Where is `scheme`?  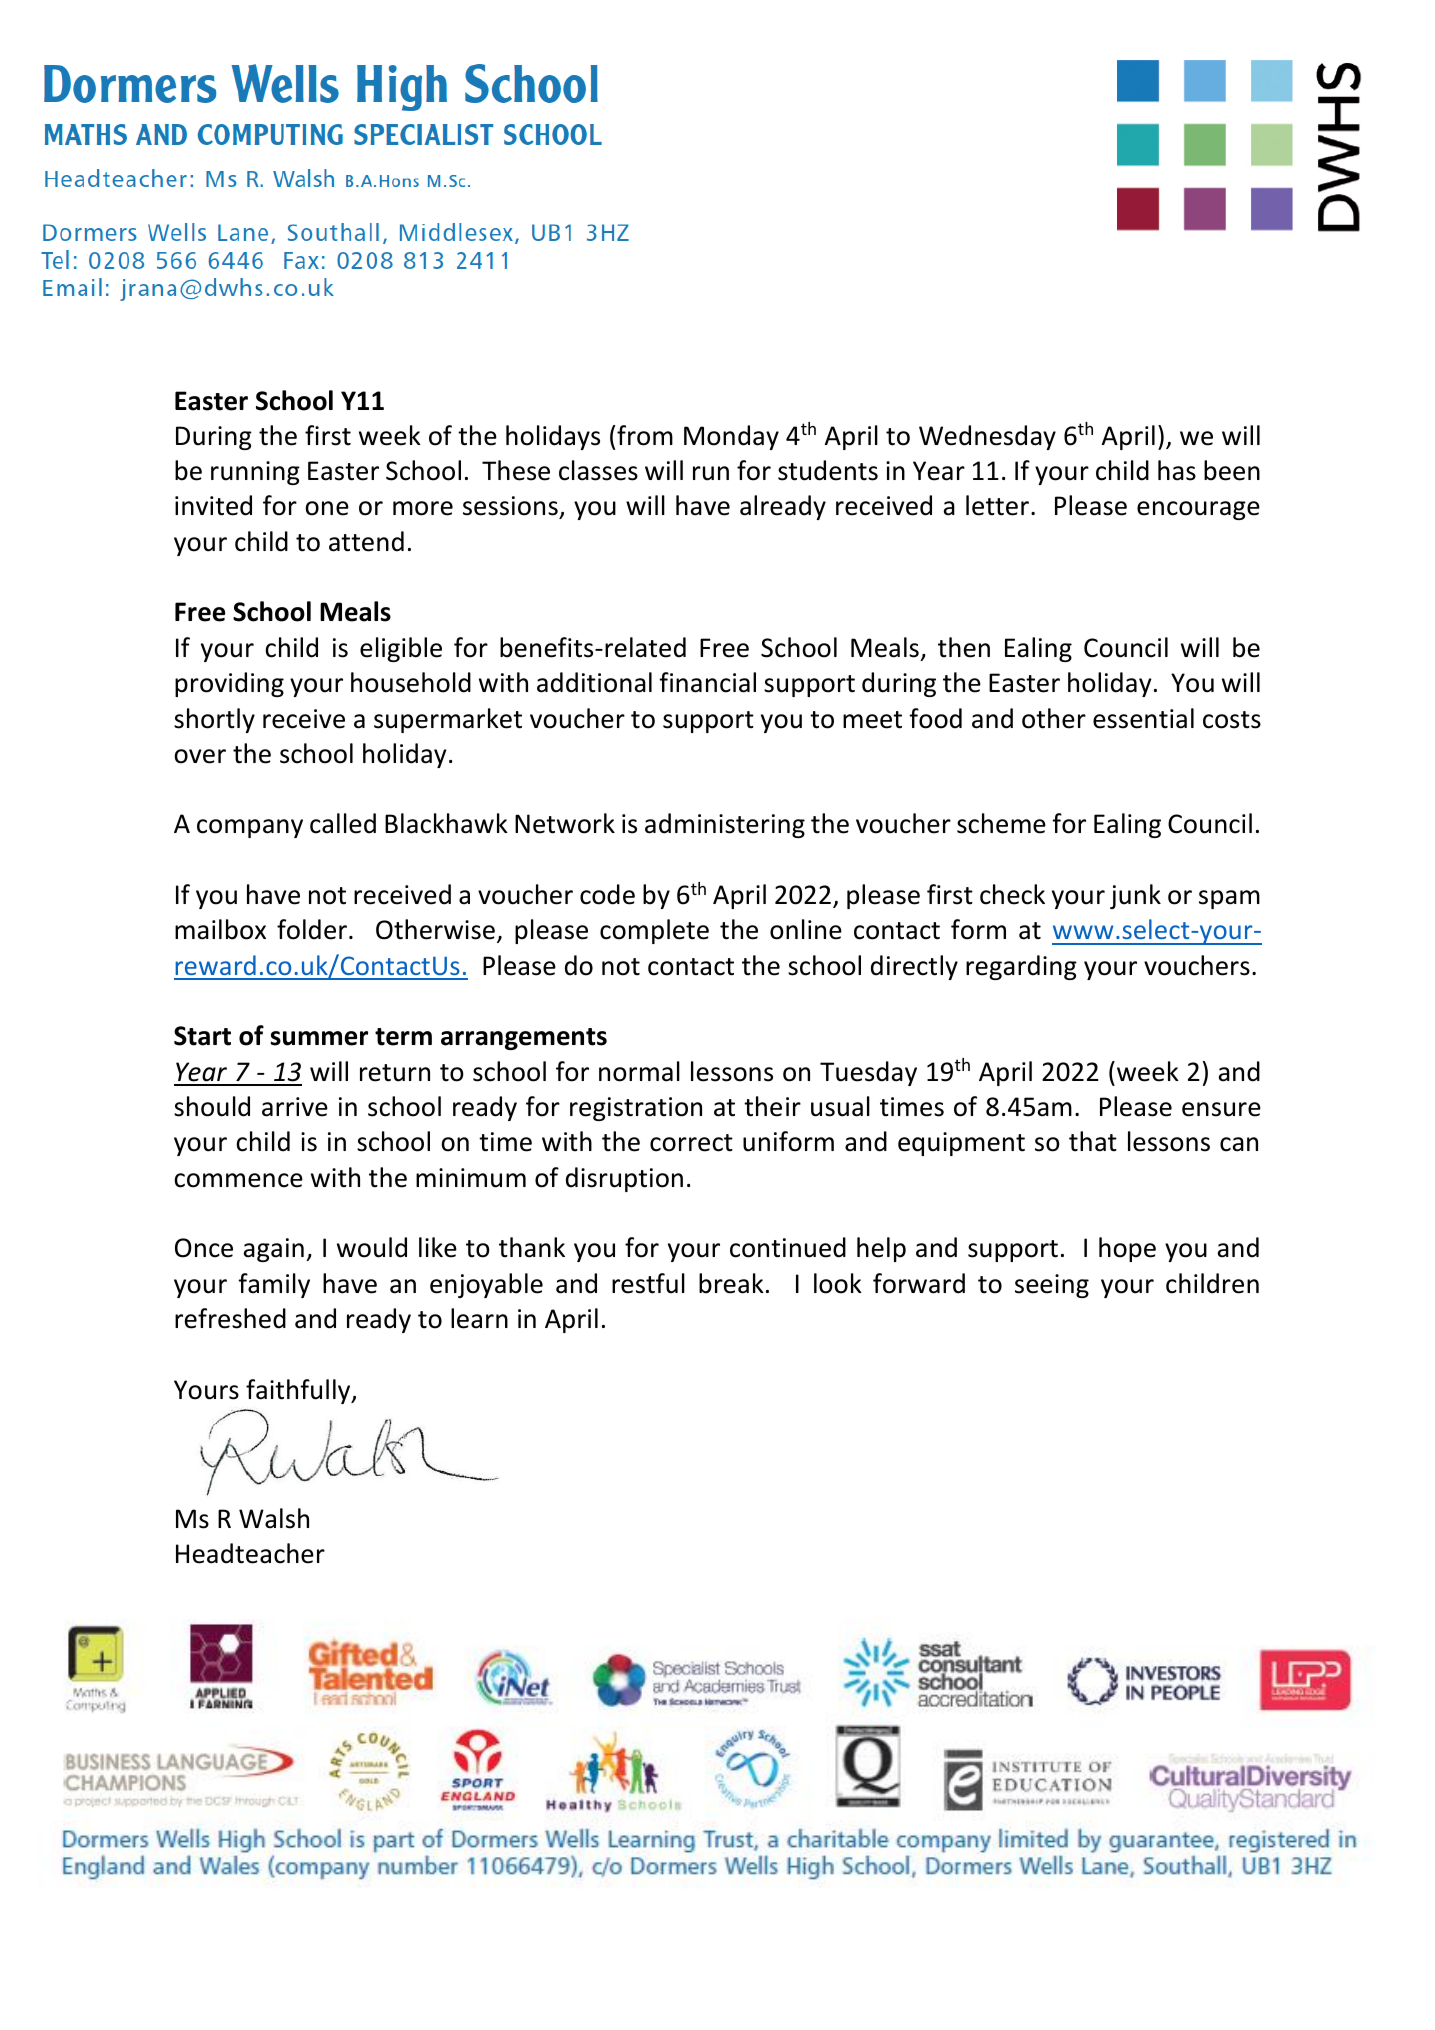 scheme is located at coordinates (1001, 823).
